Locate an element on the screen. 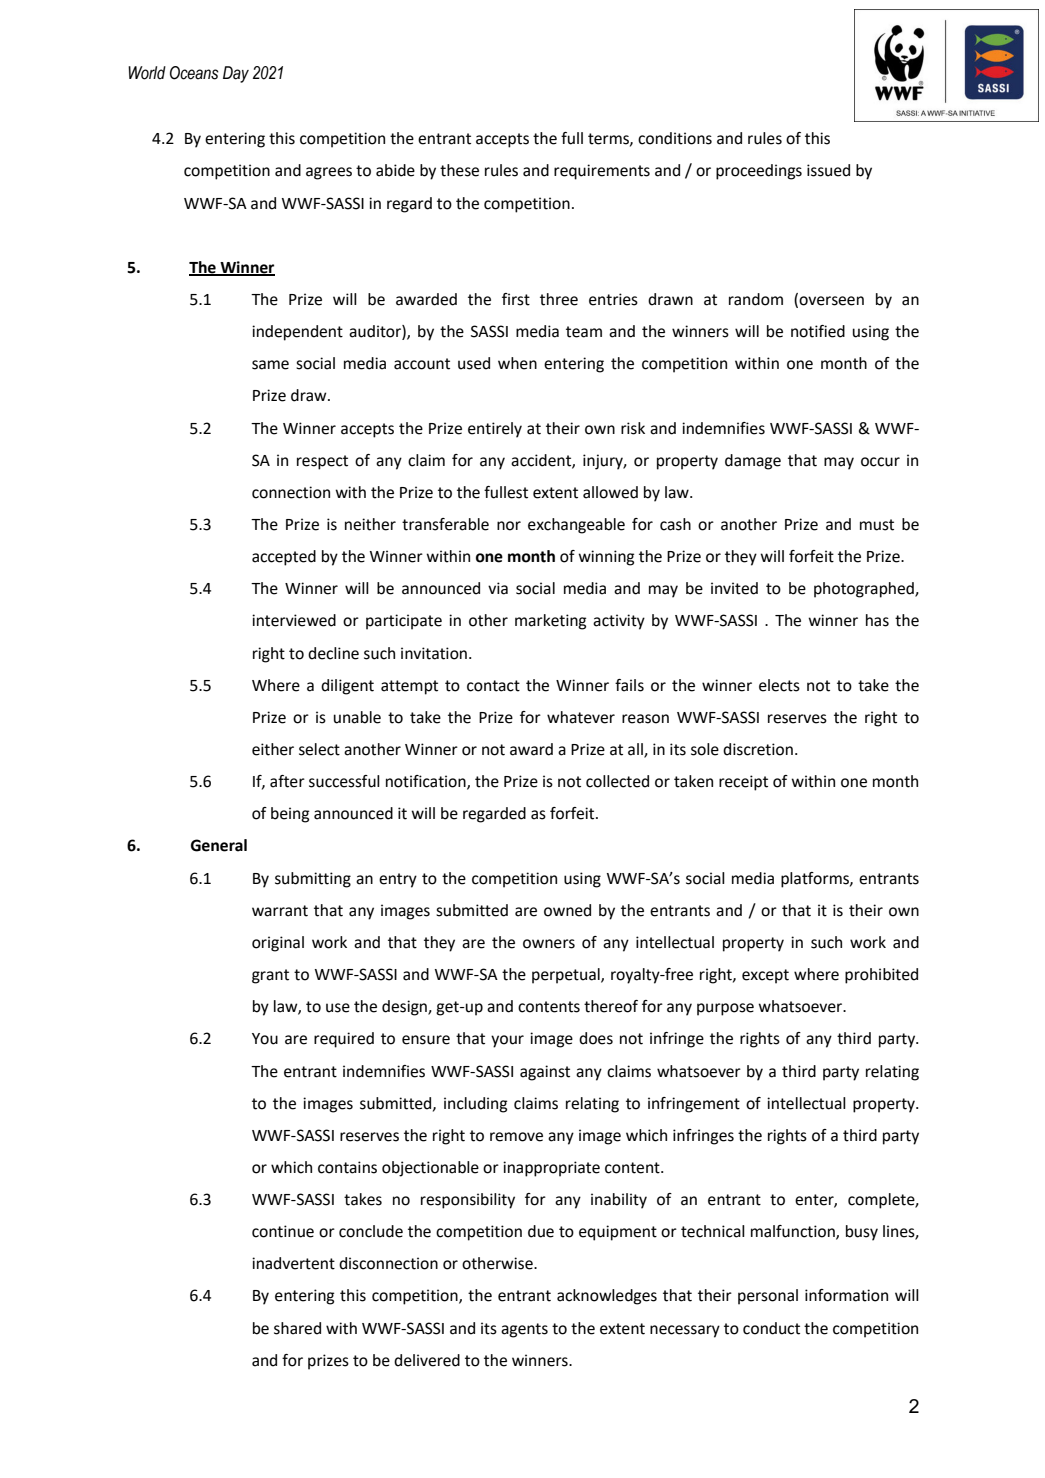 The height and width of the screenshot is (1478, 1045). issued is located at coordinates (828, 170).
